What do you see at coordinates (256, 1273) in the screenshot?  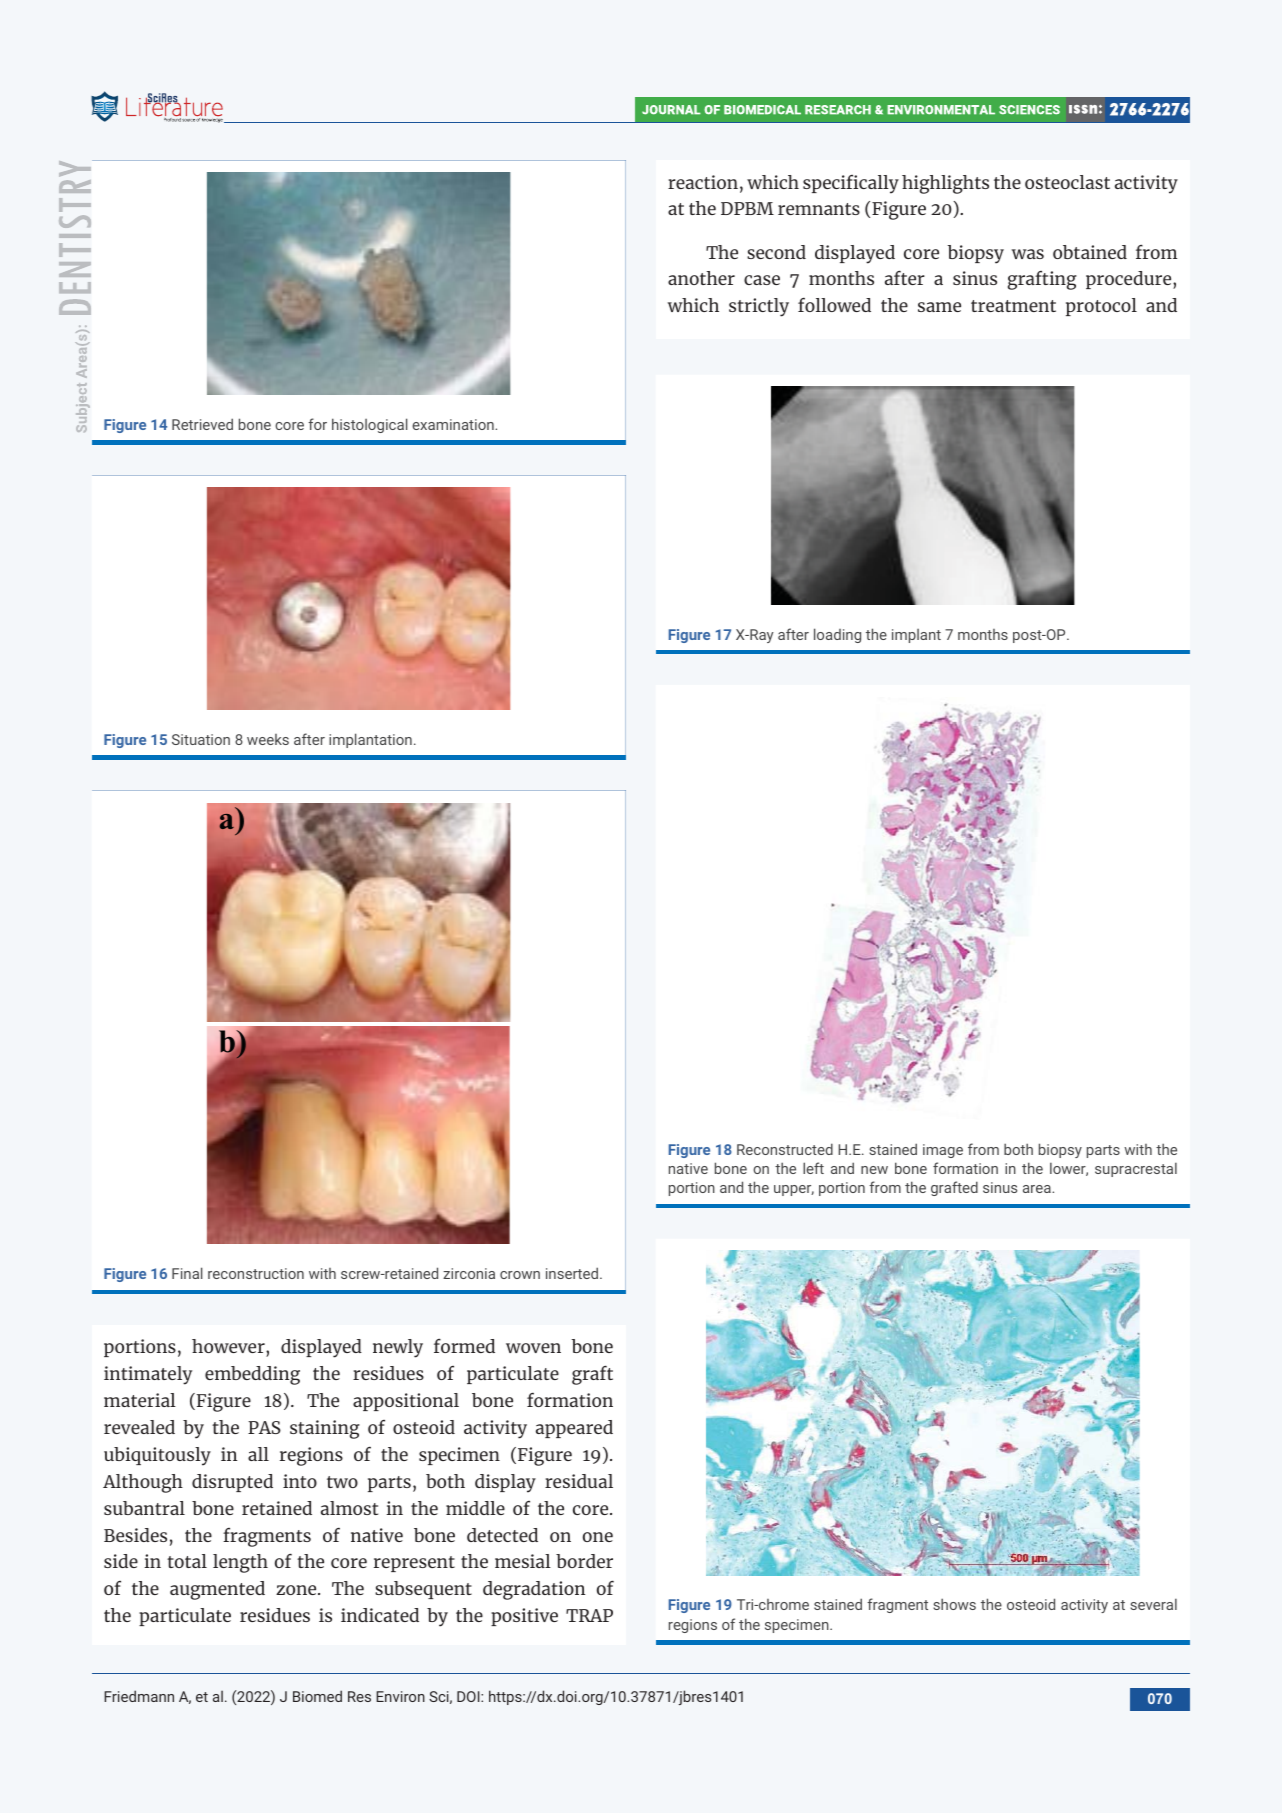 I see `reconstruction` at bounding box center [256, 1273].
